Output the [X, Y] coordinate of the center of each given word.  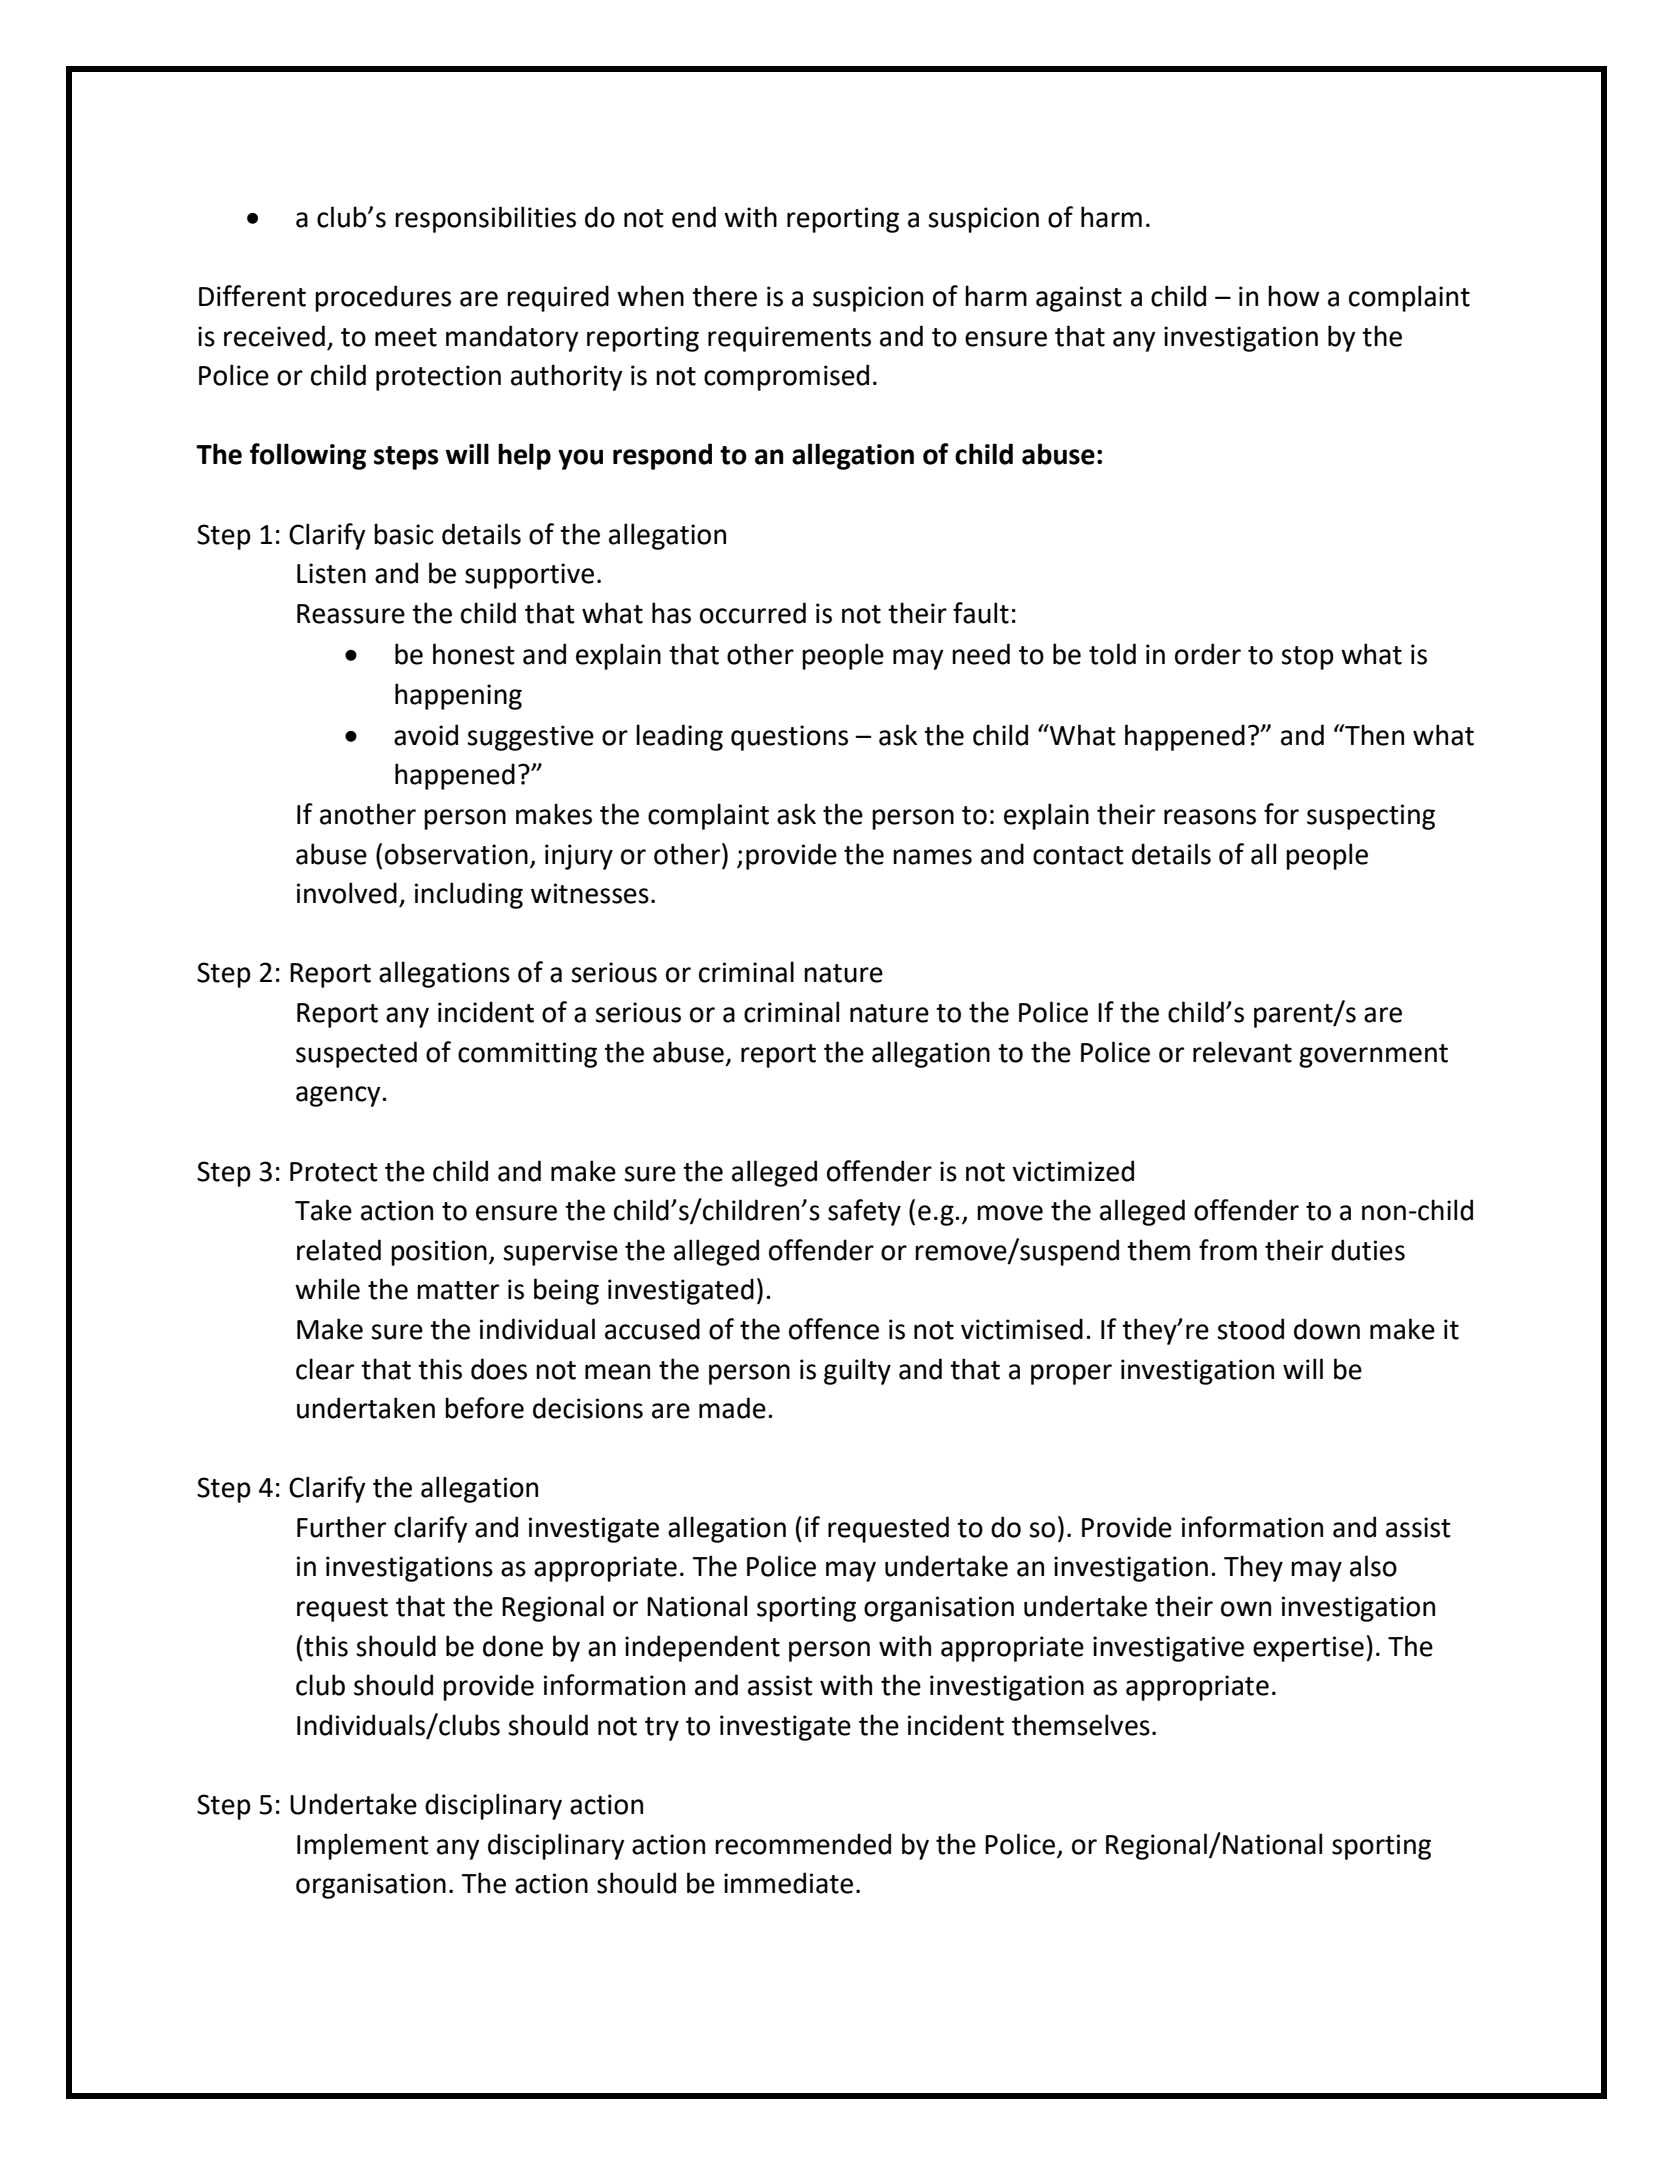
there [724, 296]
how [1293, 296]
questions [789, 738]
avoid [426, 735]
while [327, 1289]
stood [1250, 1329]
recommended [803, 1844]
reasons [1210, 817]
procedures [383, 298]
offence [834, 1329]
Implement [363, 1846]
